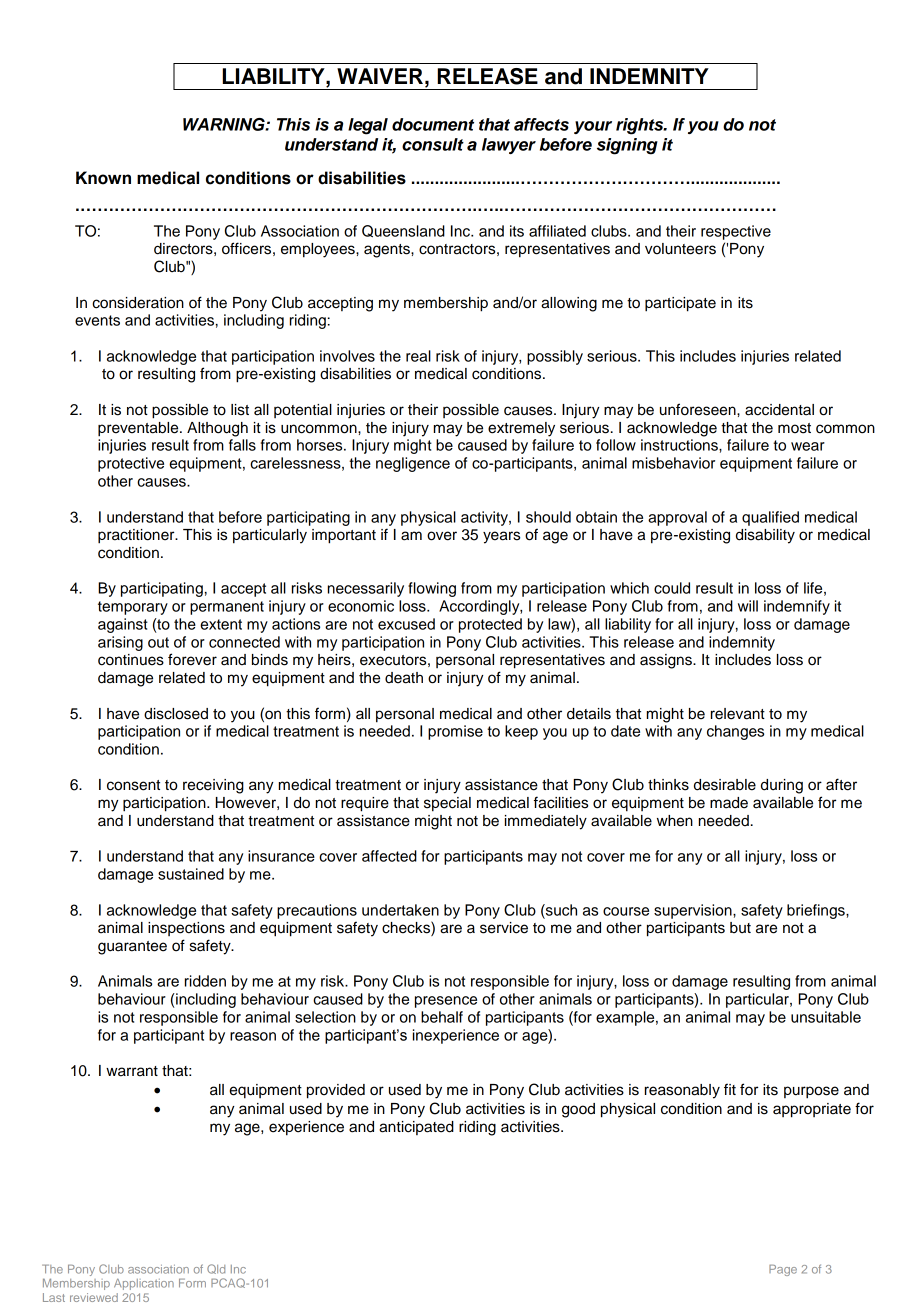 The height and width of the screenshot is (1308, 924). What do you see at coordinates (736, 232) in the screenshot?
I see `respective` at bounding box center [736, 232].
